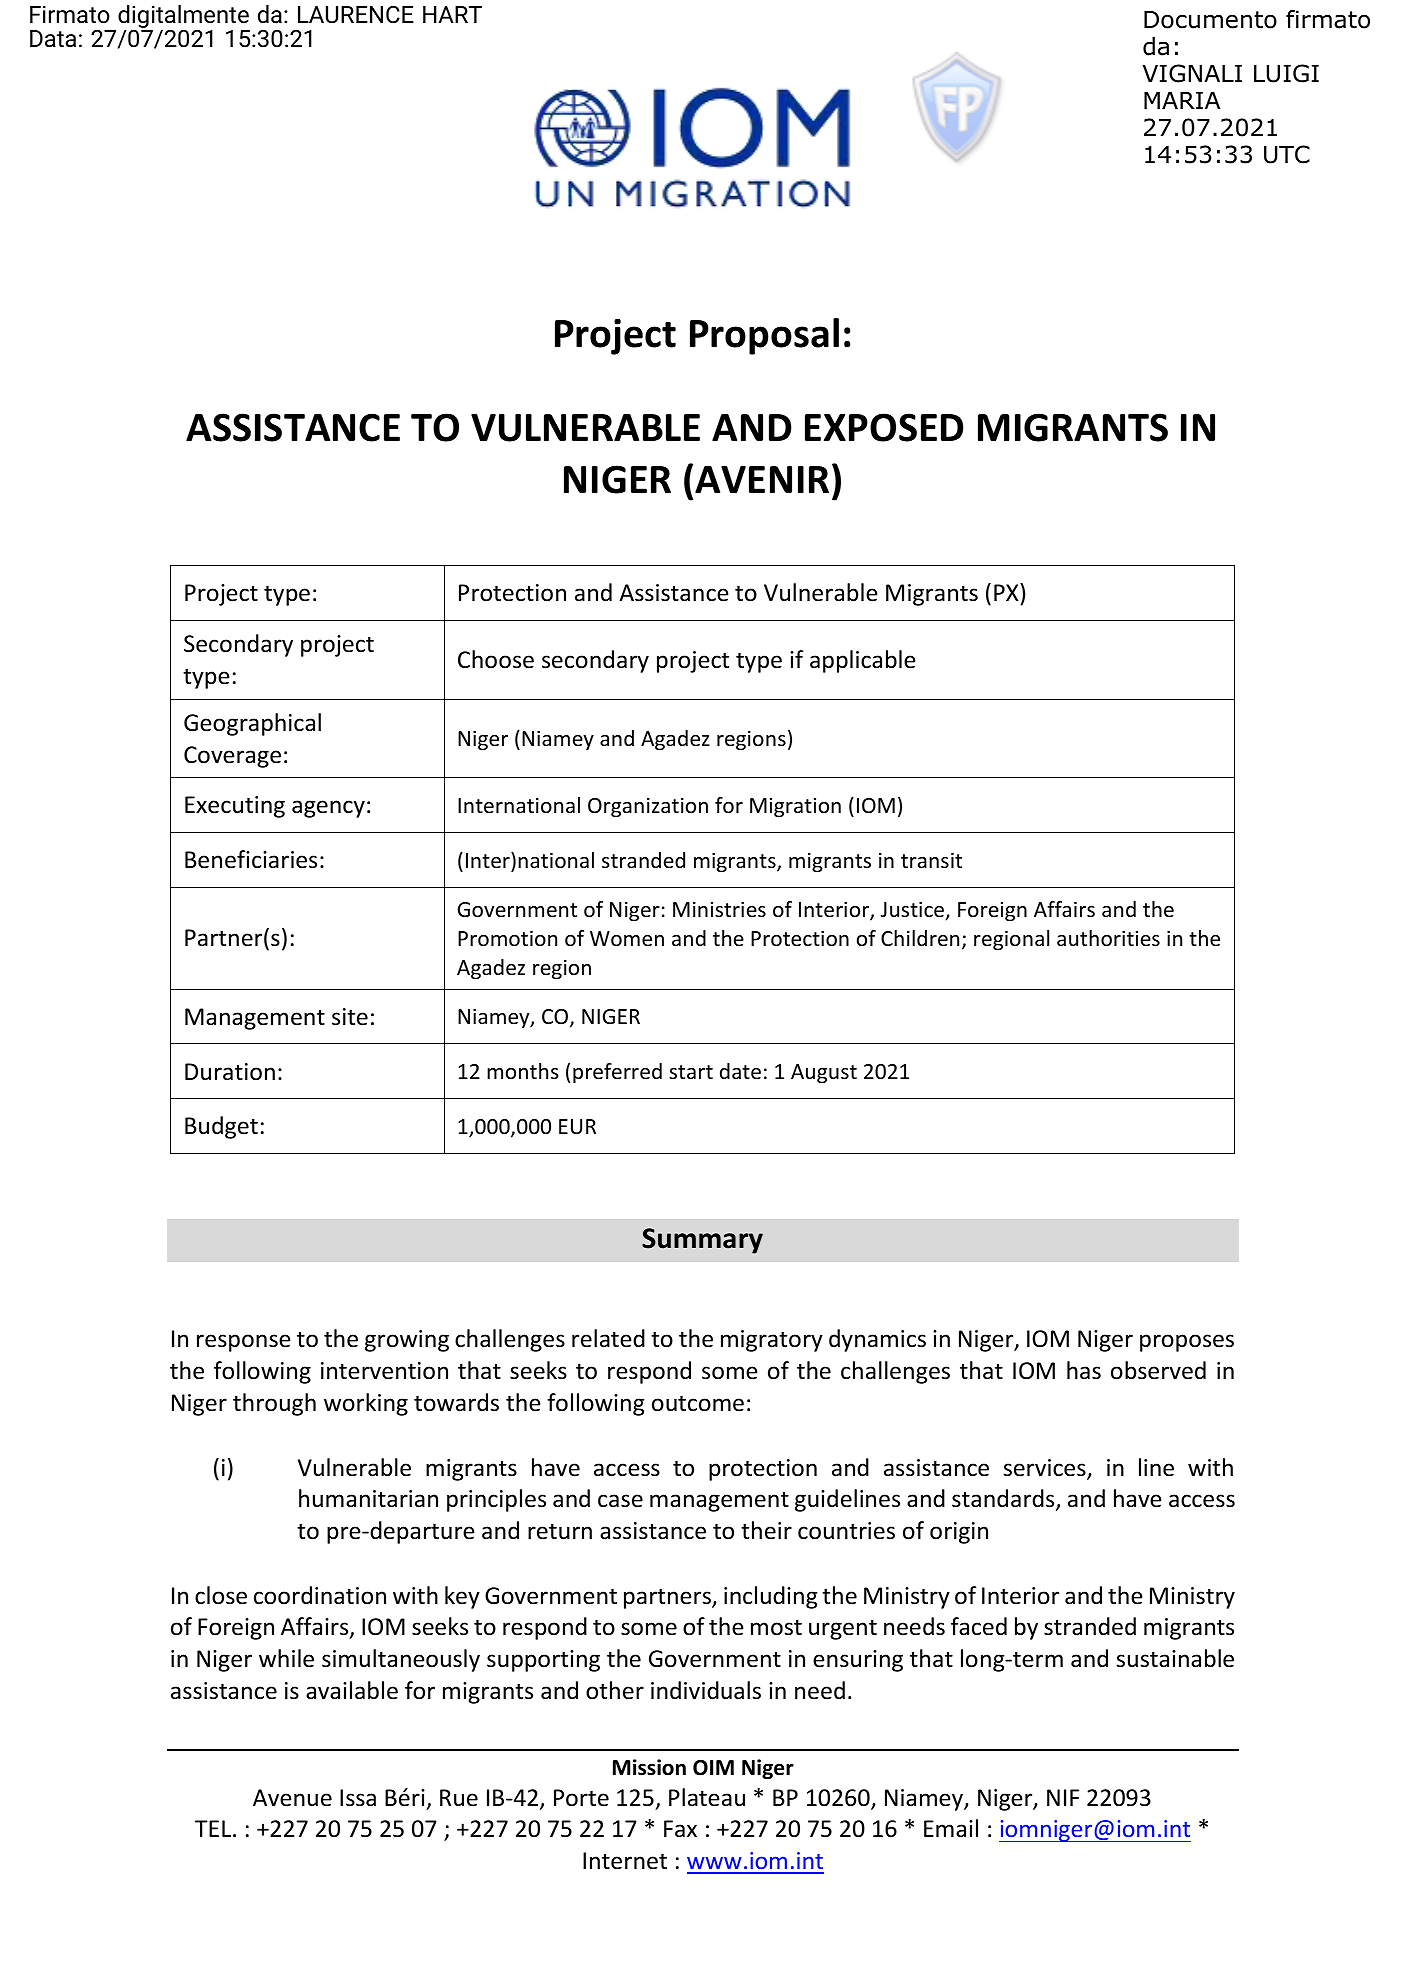 The height and width of the page is (1987, 1405). I want to click on EXPOSED, so click(884, 427).
